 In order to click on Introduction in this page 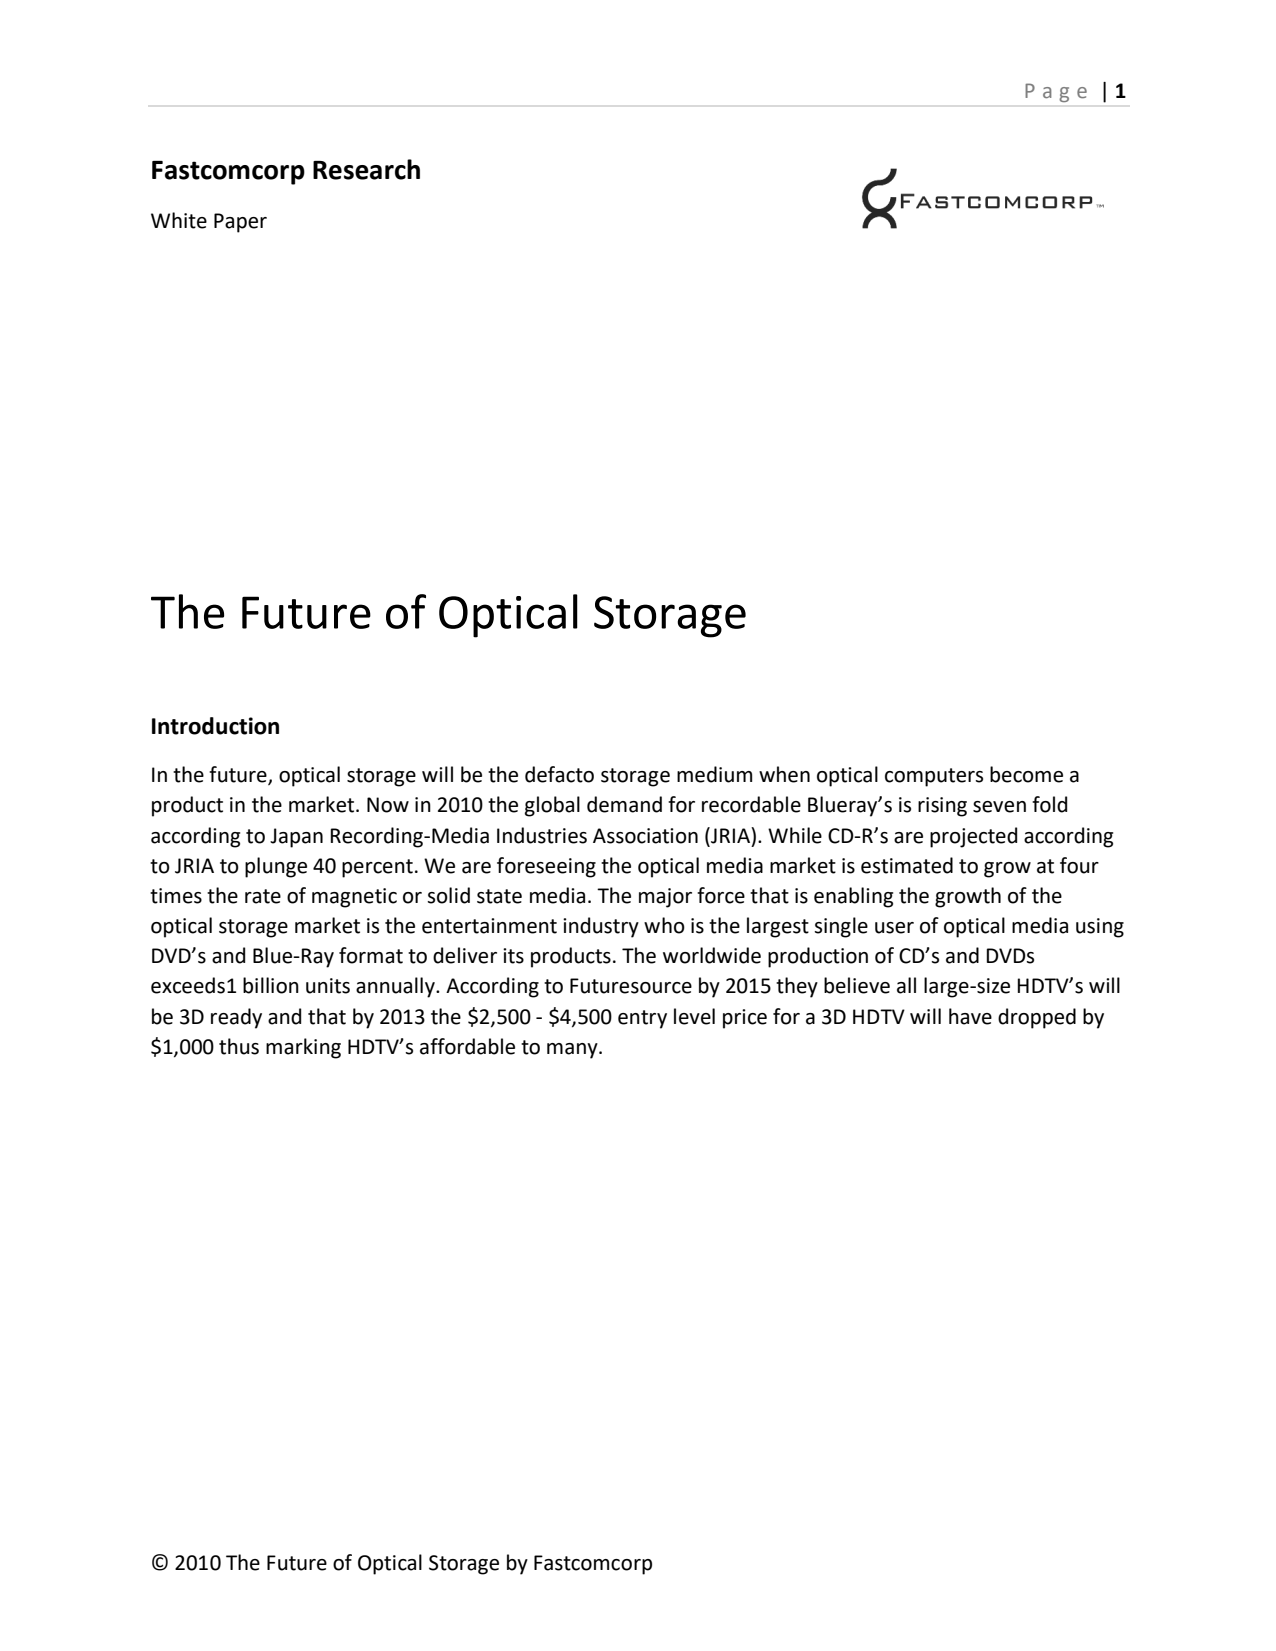, I will do `click(215, 726)`.
